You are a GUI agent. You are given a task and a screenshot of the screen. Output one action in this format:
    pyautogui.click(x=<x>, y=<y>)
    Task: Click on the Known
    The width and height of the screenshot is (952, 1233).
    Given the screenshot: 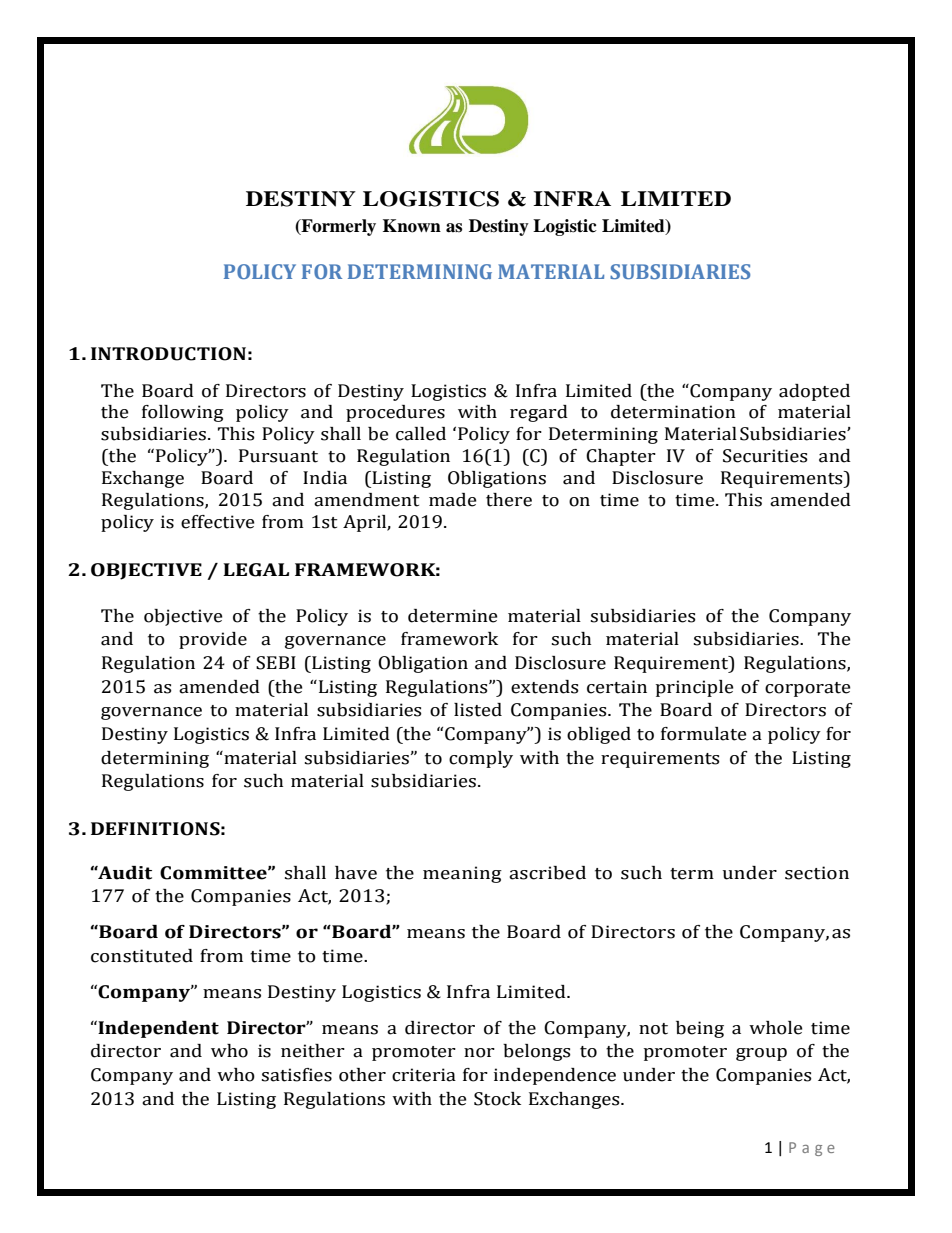 What is the action you would take?
    pyautogui.click(x=412, y=226)
